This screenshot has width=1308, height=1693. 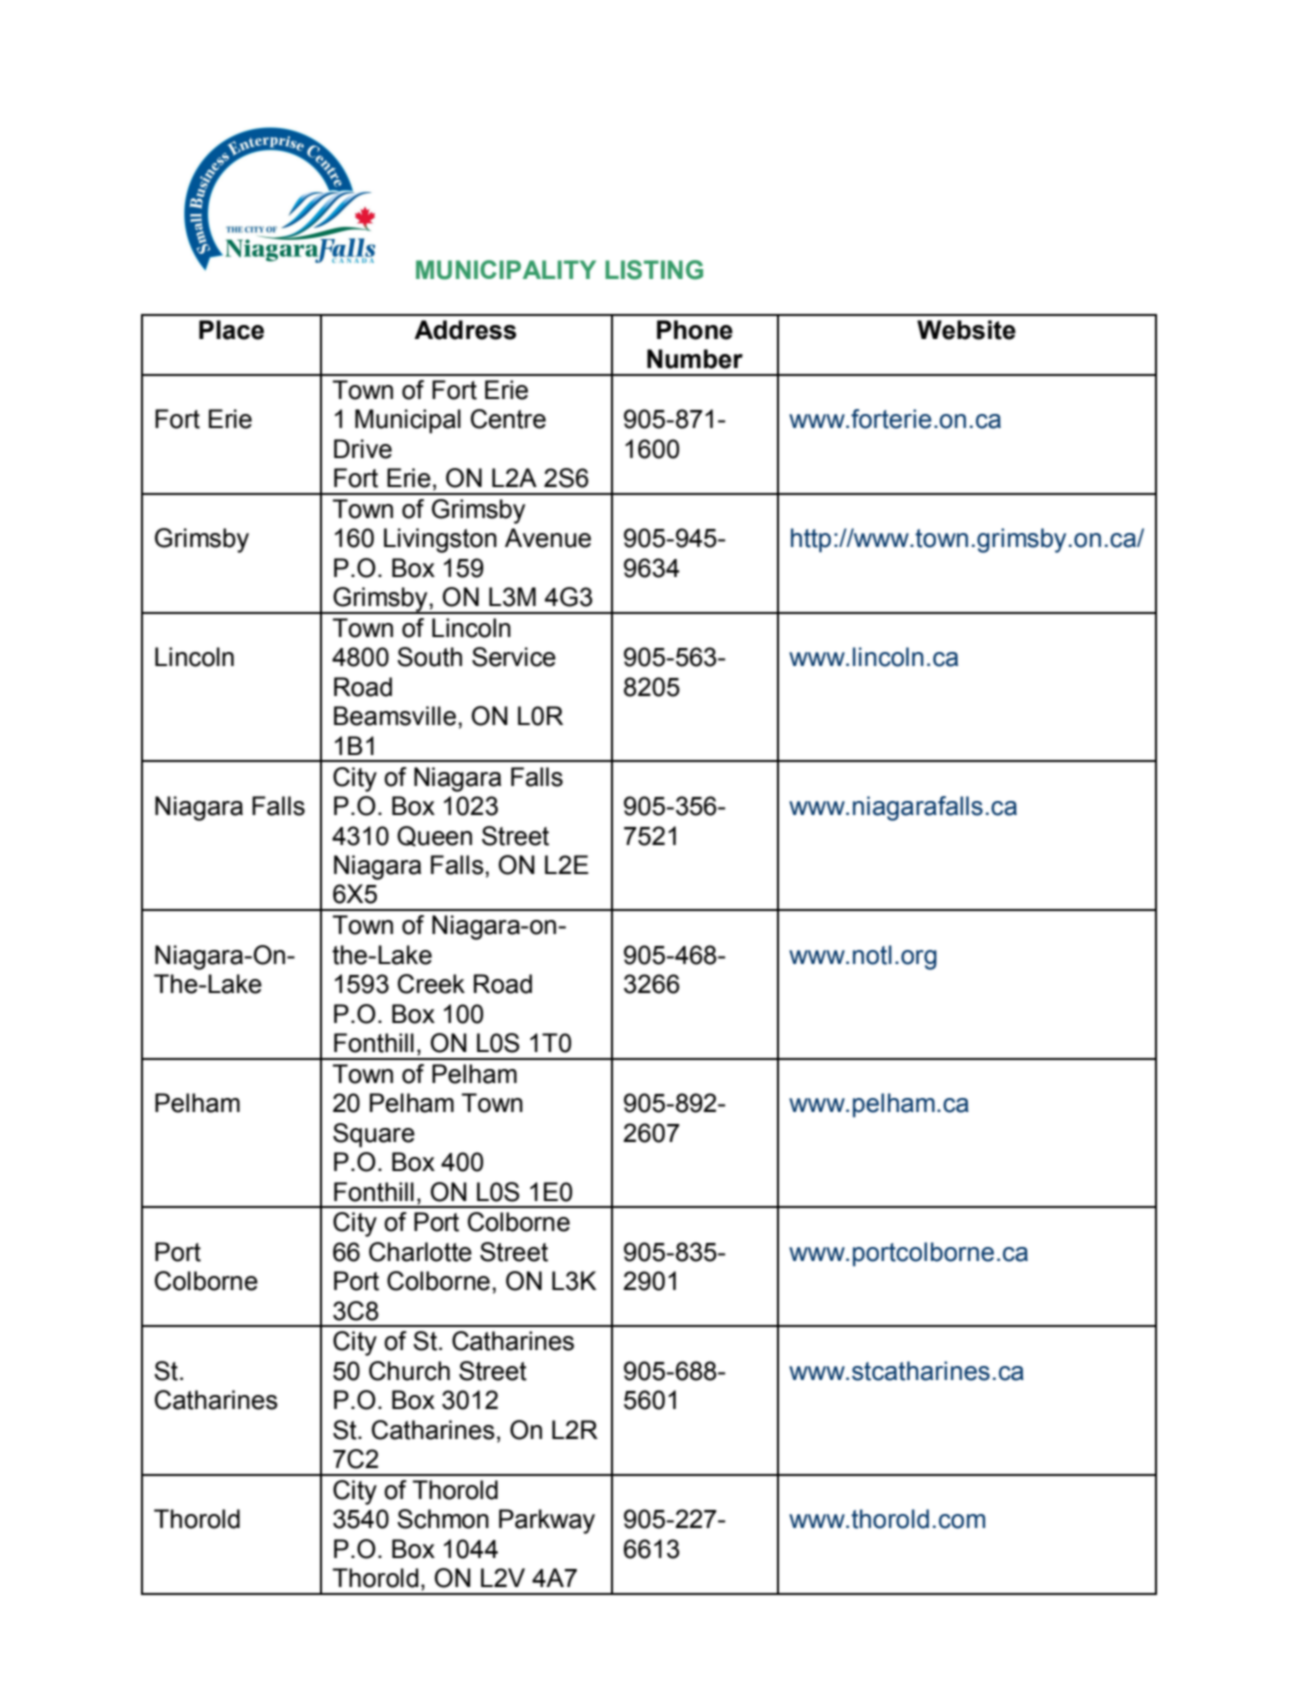 What do you see at coordinates (431, 984) in the screenshot?
I see `Creek` at bounding box center [431, 984].
